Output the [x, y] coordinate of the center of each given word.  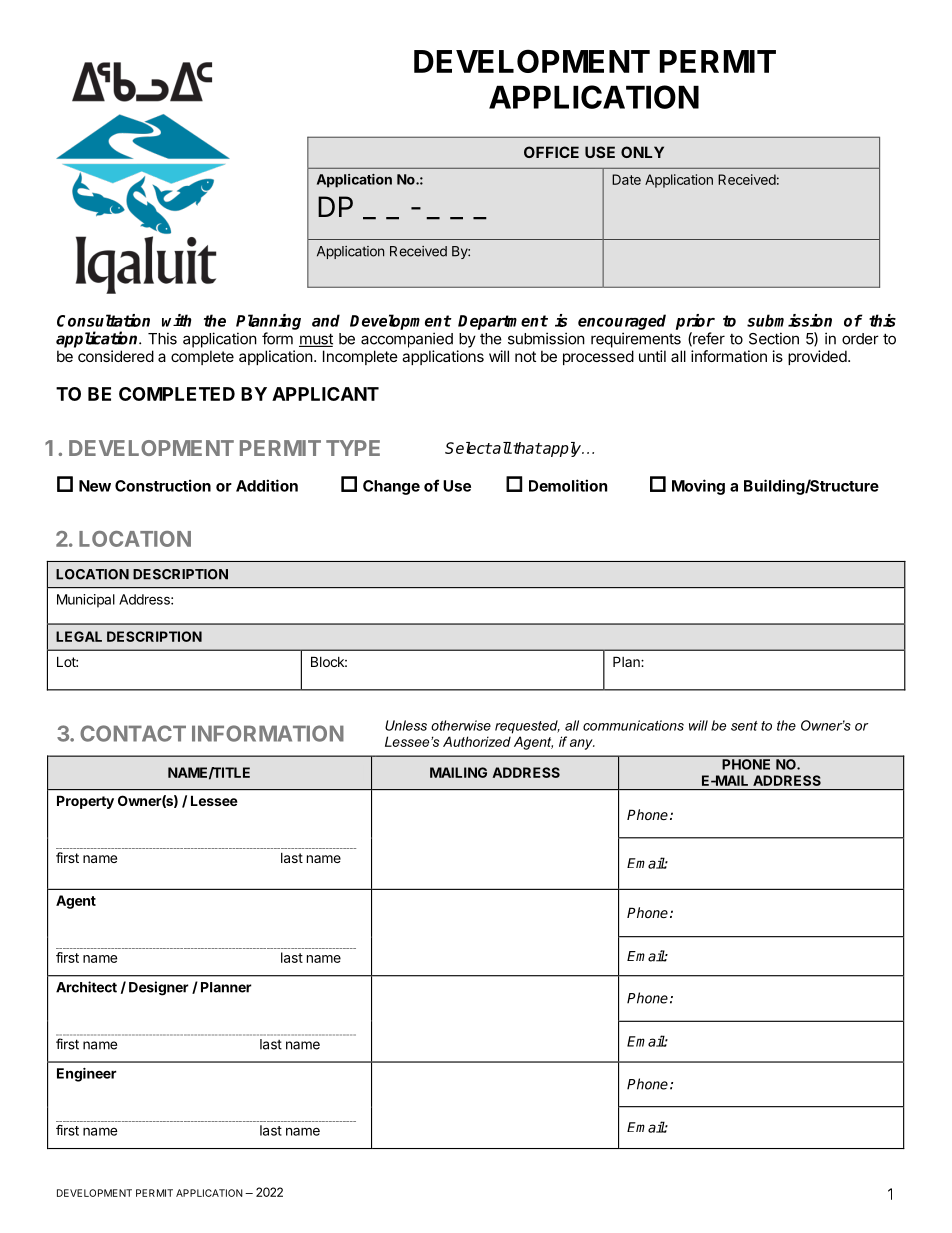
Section [774, 338]
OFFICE [551, 152]
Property [85, 802]
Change [391, 487]
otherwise [461, 725]
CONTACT [133, 733]
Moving [698, 487]
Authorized [477, 741]
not [525, 356]
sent [744, 726]
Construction [163, 485]
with [176, 320]
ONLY [642, 152]
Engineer [87, 1075]
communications [633, 725]
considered [116, 356]
